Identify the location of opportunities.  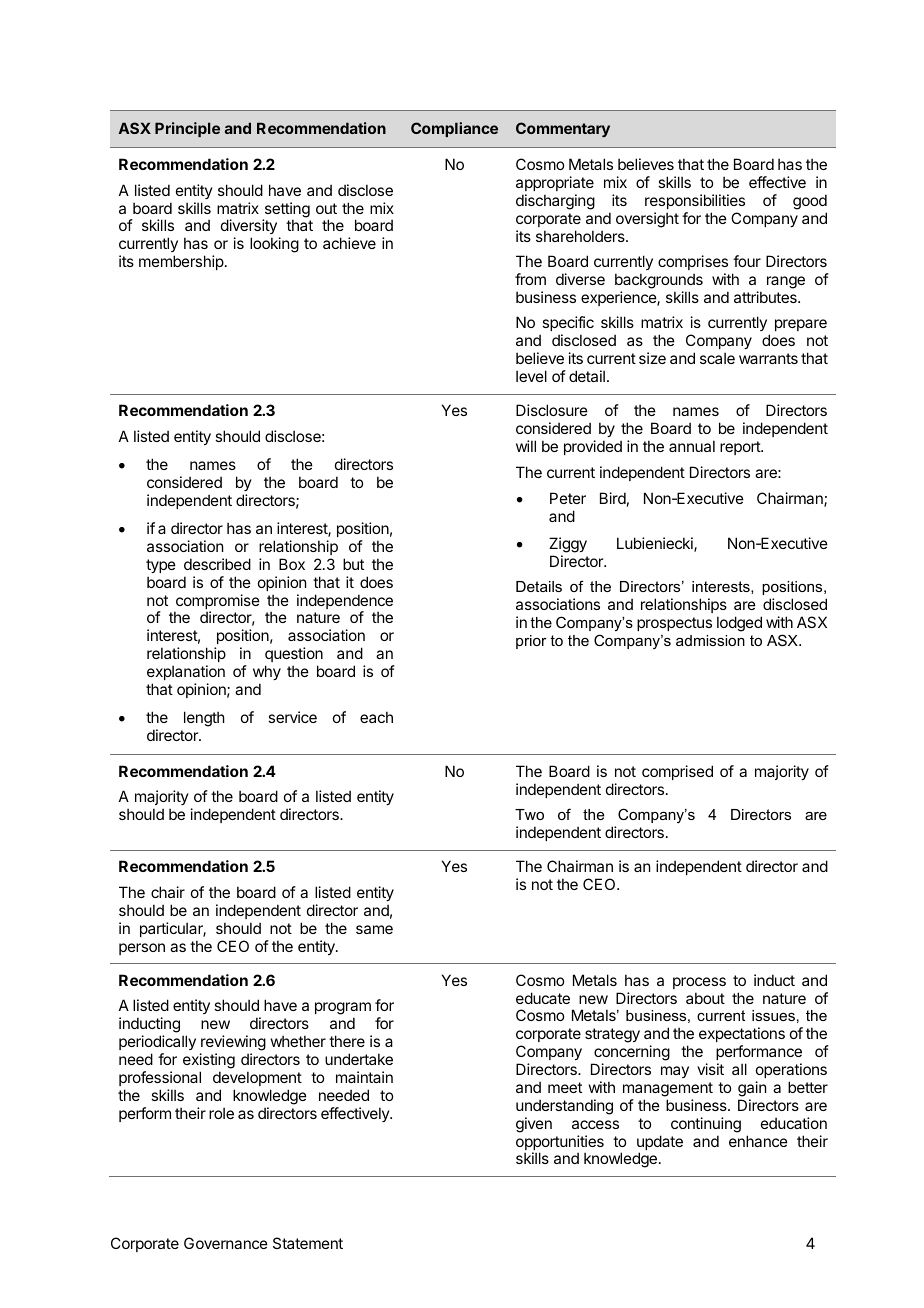
(560, 1144).
